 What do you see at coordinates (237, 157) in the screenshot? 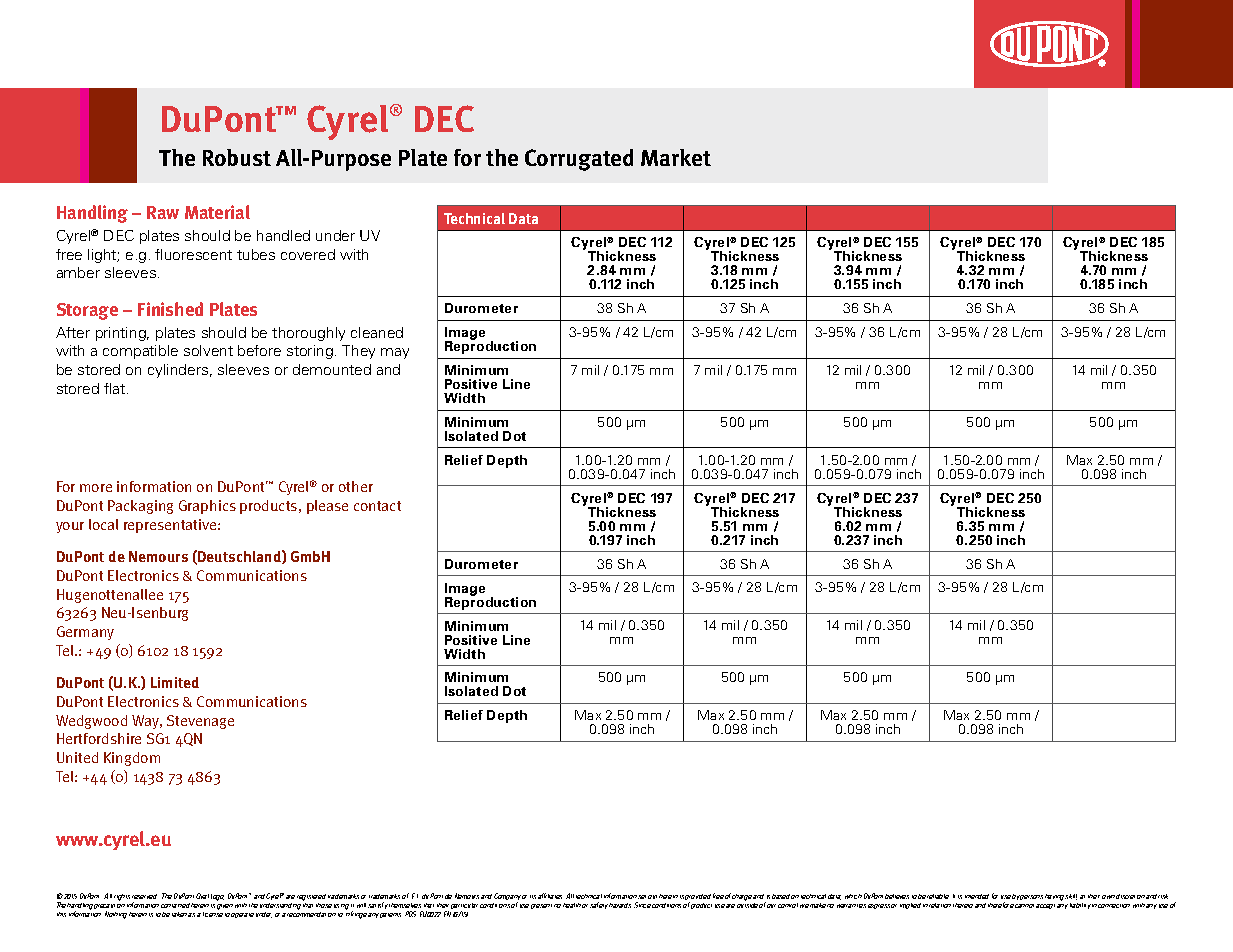
I see `Robust` at bounding box center [237, 157].
